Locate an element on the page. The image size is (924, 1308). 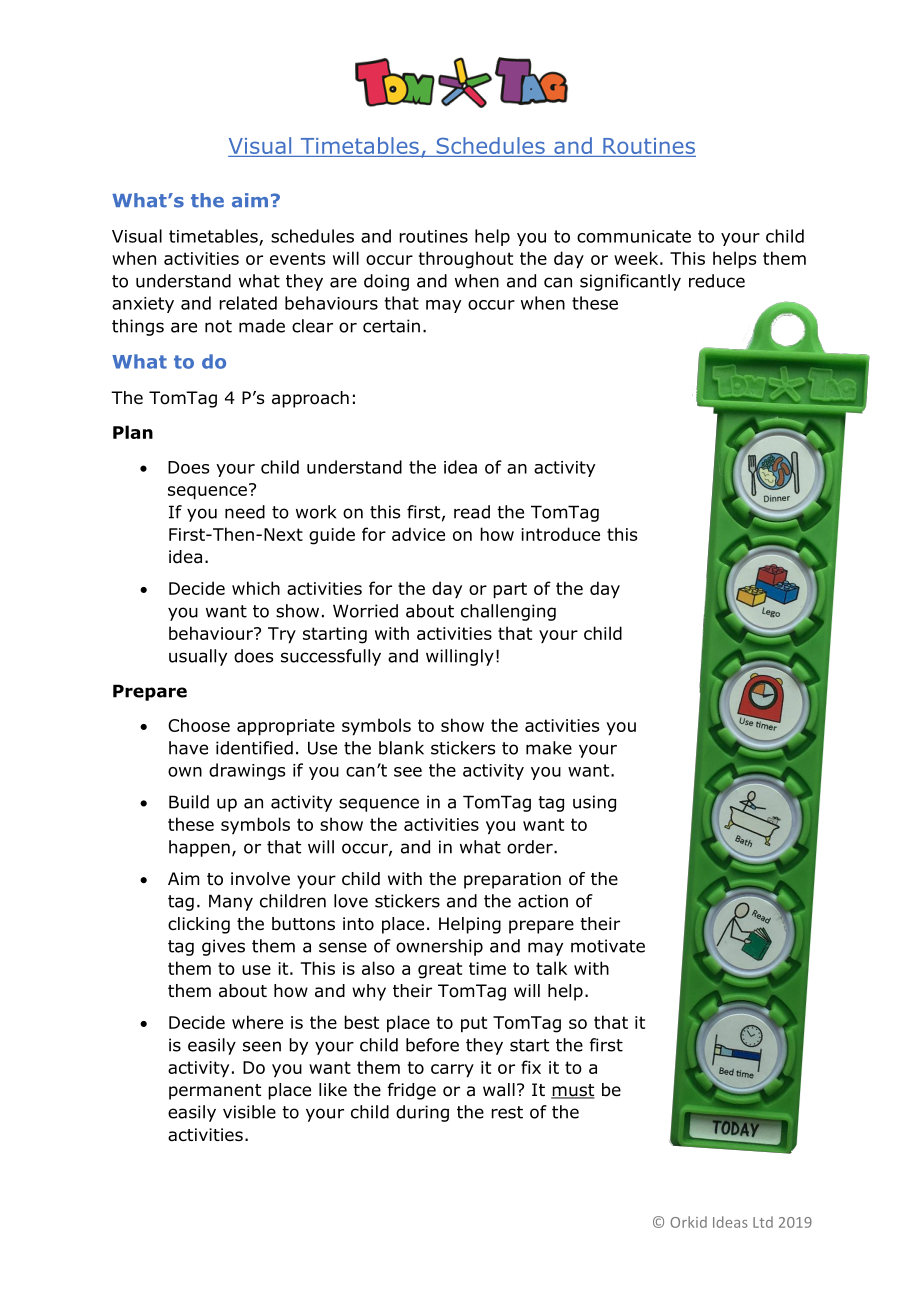
Choose is located at coordinates (199, 725).
